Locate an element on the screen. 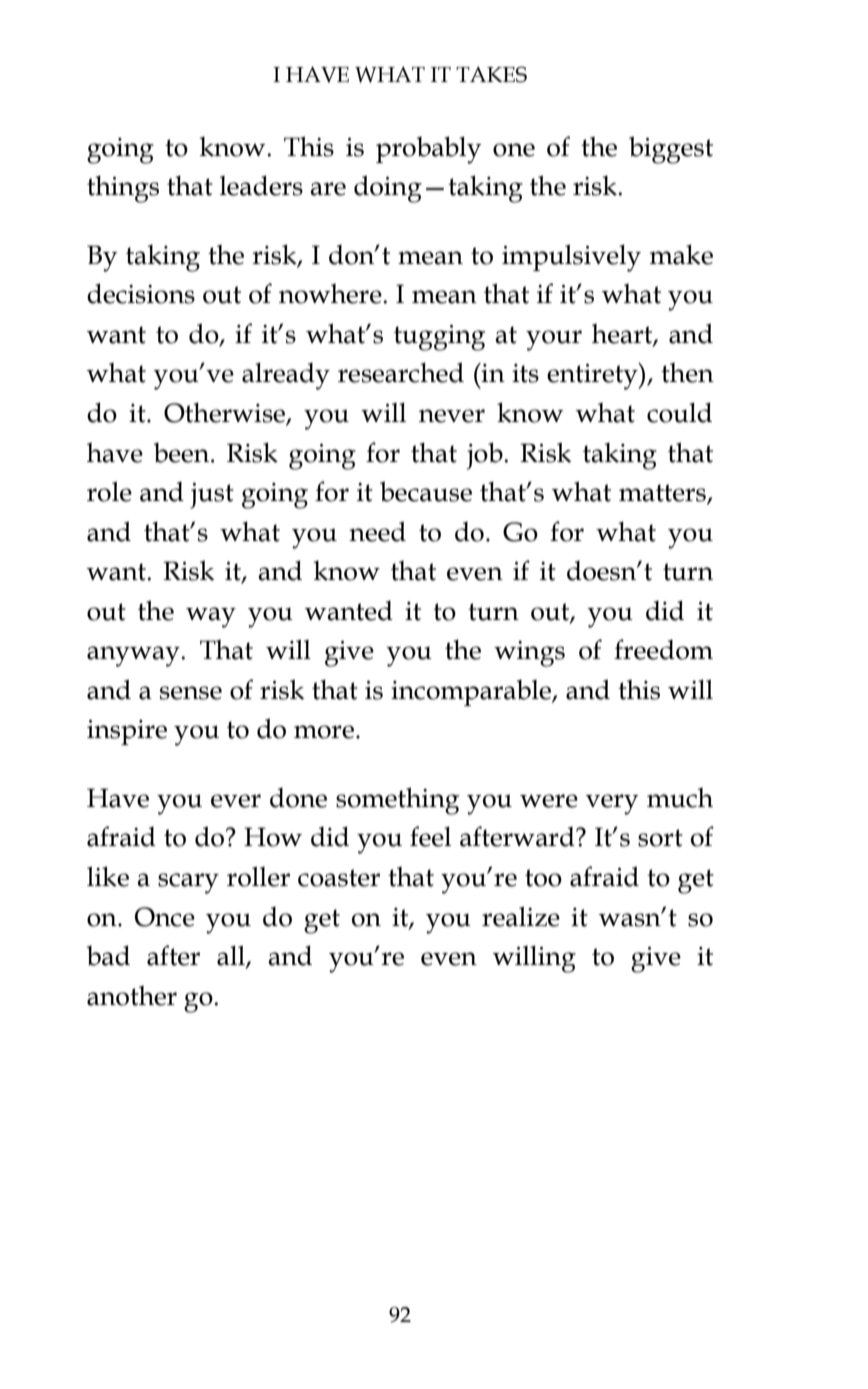 The image size is (868, 1389). inspire is located at coordinates (127, 732).
